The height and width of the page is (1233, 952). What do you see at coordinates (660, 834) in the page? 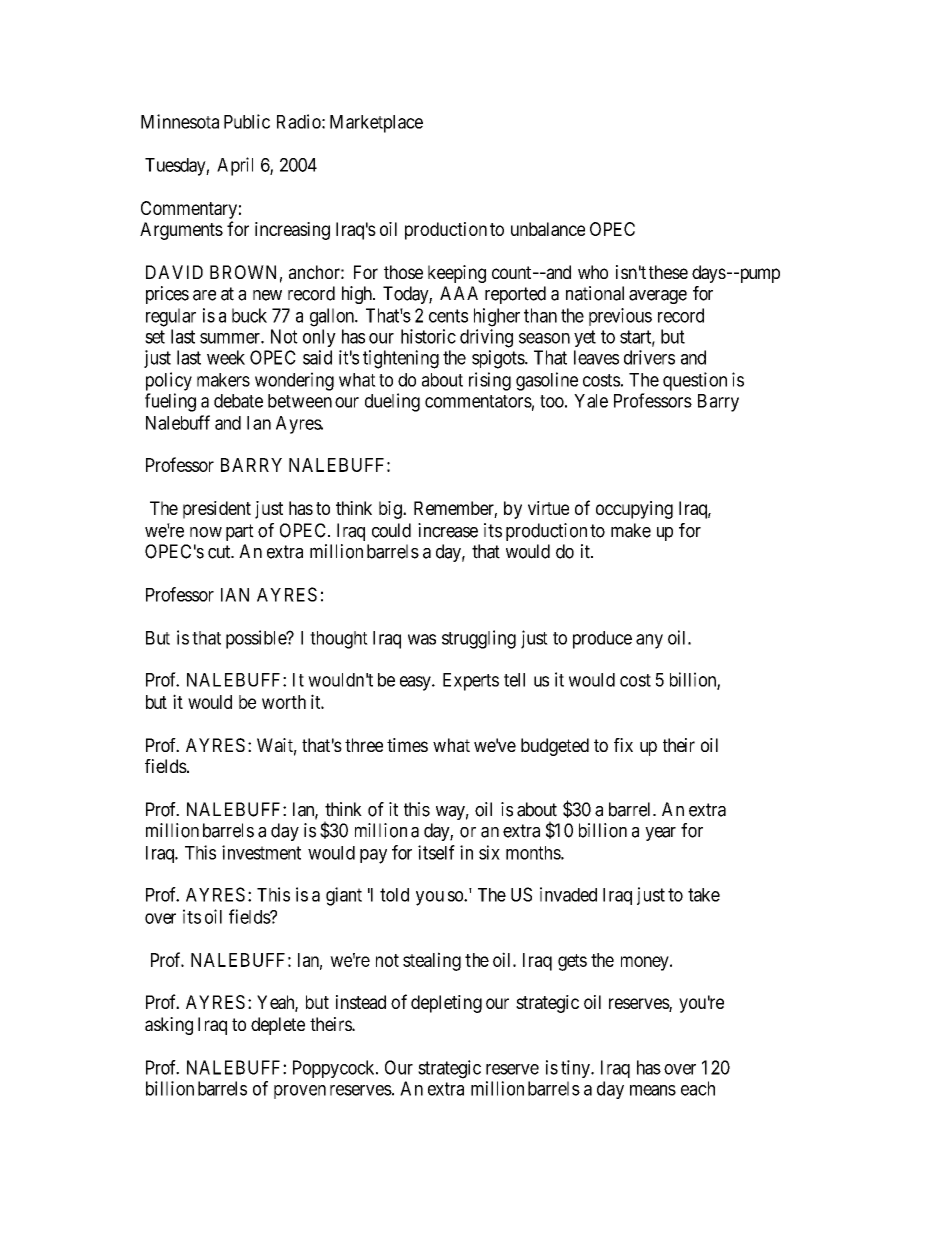
I see `year` at bounding box center [660, 834].
